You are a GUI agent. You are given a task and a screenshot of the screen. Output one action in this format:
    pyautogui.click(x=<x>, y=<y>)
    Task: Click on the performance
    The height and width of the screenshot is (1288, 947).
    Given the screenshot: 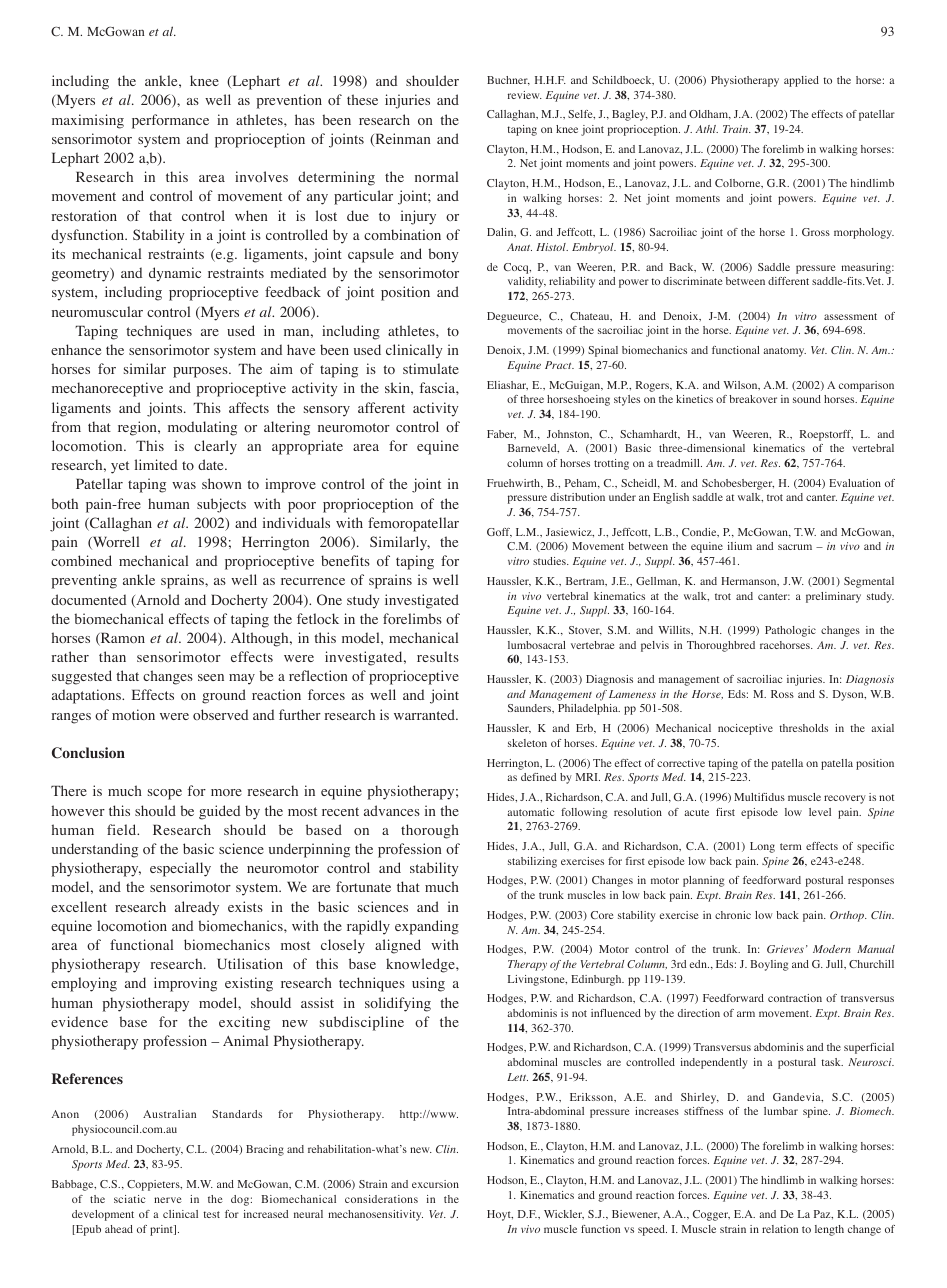 What is the action you would take?
    pyautogui.click(x=170, y=121)
